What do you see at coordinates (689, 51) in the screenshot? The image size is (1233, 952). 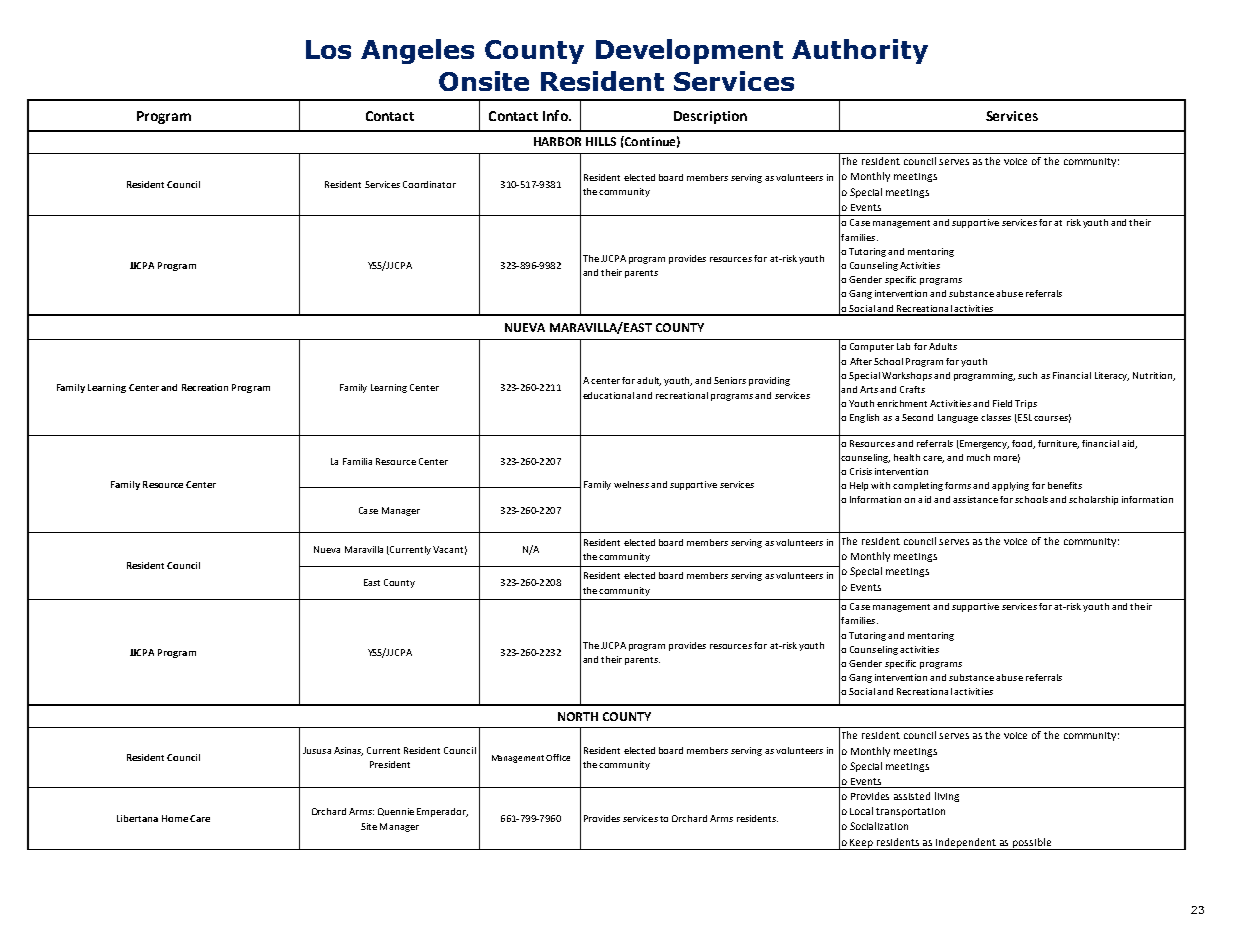 I see `Development` at bounding box center [689, 51].
